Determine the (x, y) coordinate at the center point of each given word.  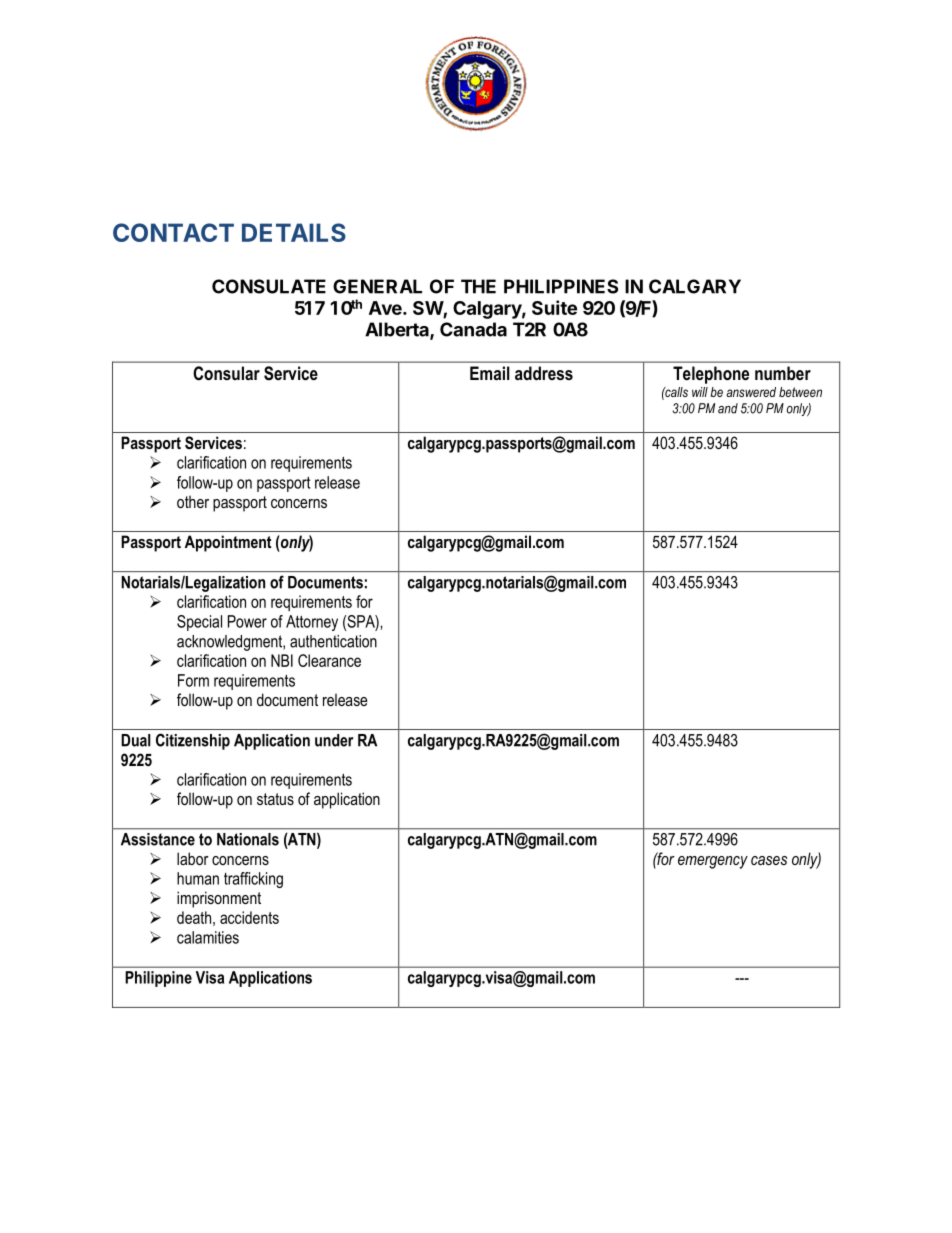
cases (769, 860)
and (728, 408)
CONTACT (173, 232)
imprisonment (219, 899)
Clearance (329, 660)
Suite (554, 307)
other (193, 502)
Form (193, 680)
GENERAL (377, 286)
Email (490, 373)
